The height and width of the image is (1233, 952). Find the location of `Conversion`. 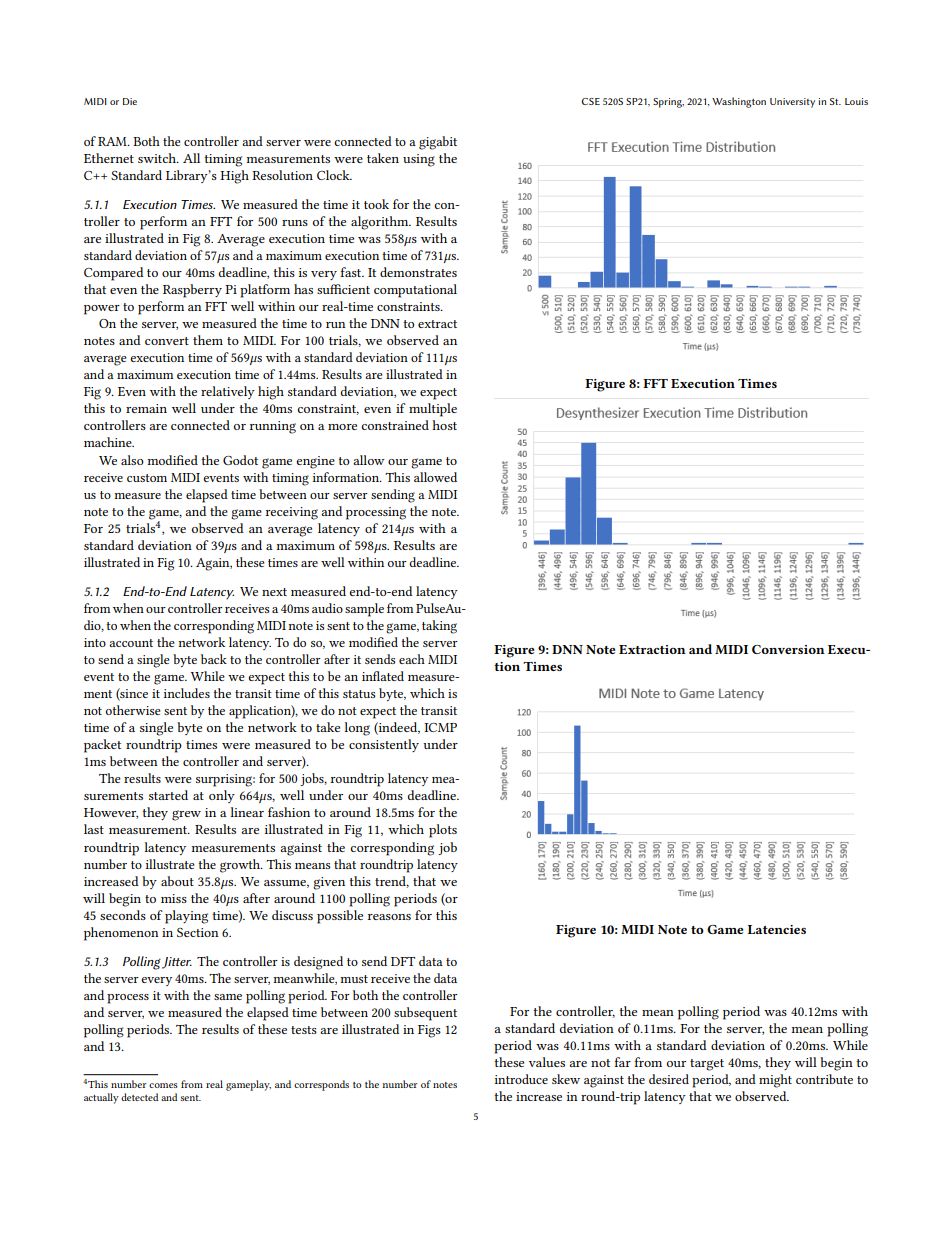

Conversion is located at coordinates (788, 649).
